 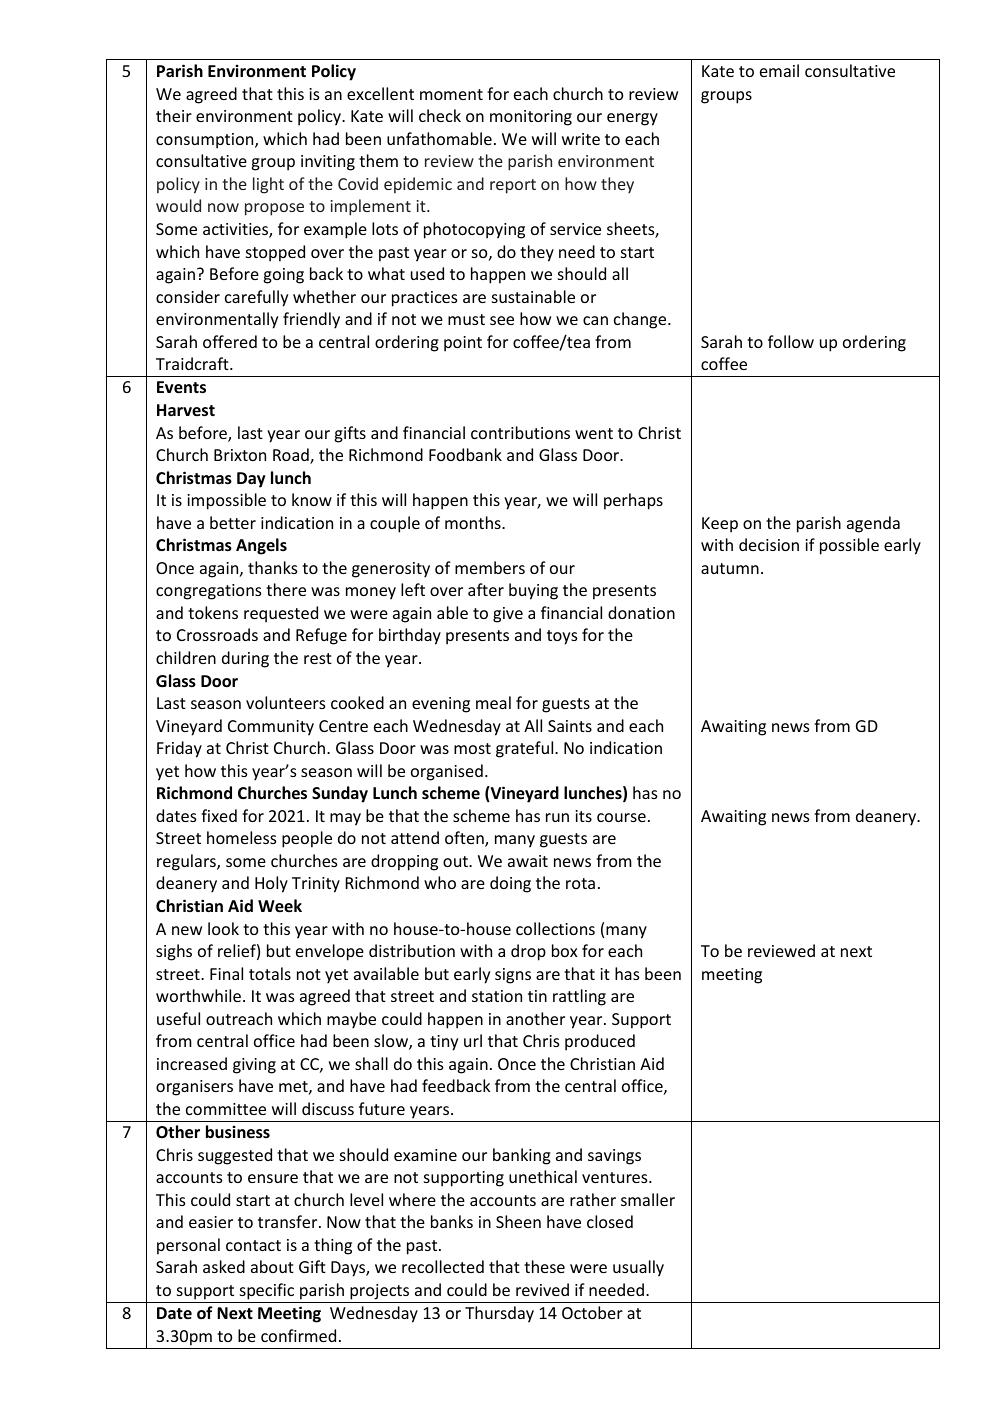 What do you see at coordinates (280, 906) in the document?
I see `Week` at bounding box center [280, 906].
